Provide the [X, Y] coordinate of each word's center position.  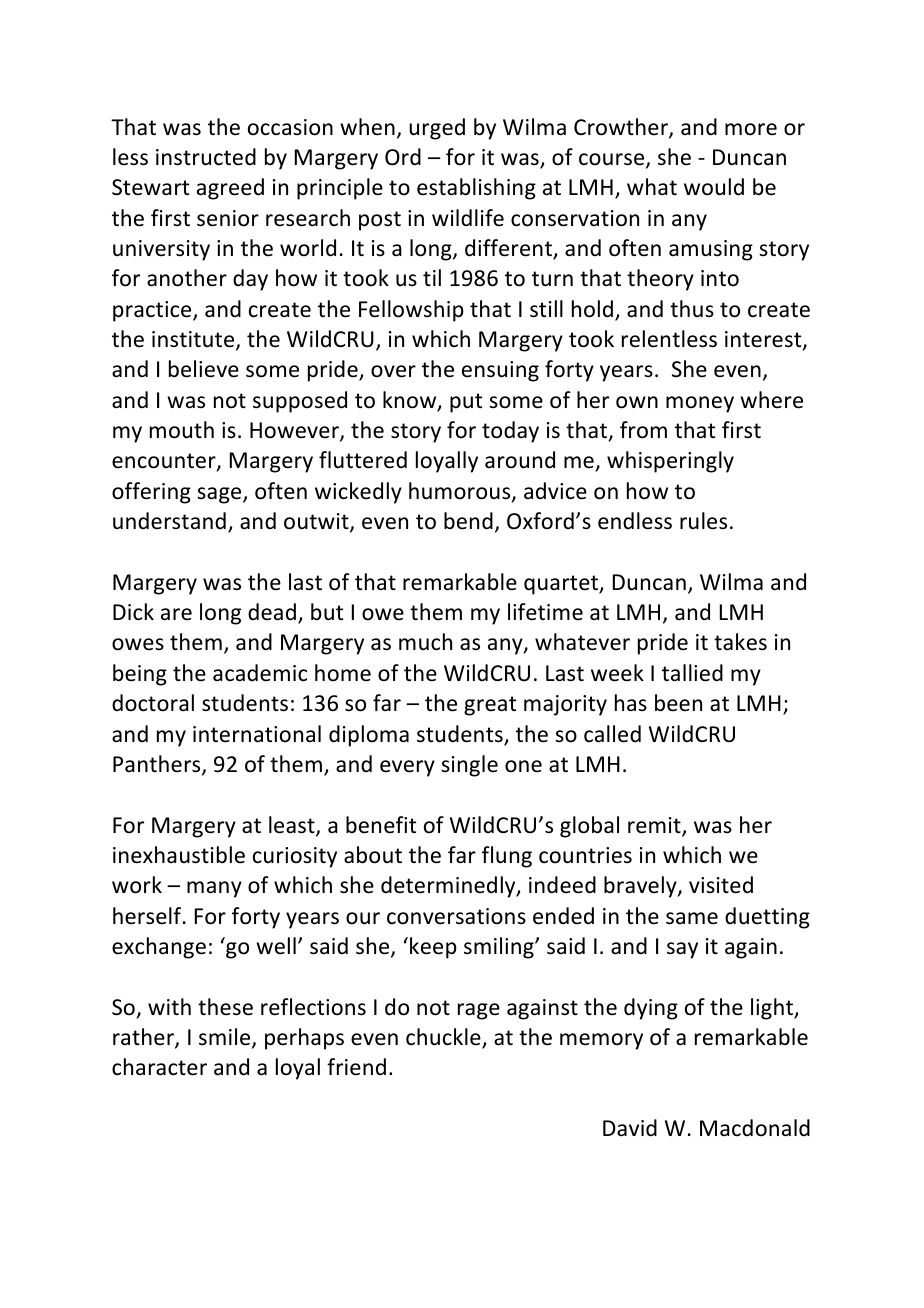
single [469, 766]
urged [437, 129]
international [257, 734]
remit [655, 826]
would [714, 187]
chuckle [444, 1038]
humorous [461, 492]
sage [220, 495]
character [159, 1067]
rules [703, 521]
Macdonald [755, 1128]
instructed [206, 157]
